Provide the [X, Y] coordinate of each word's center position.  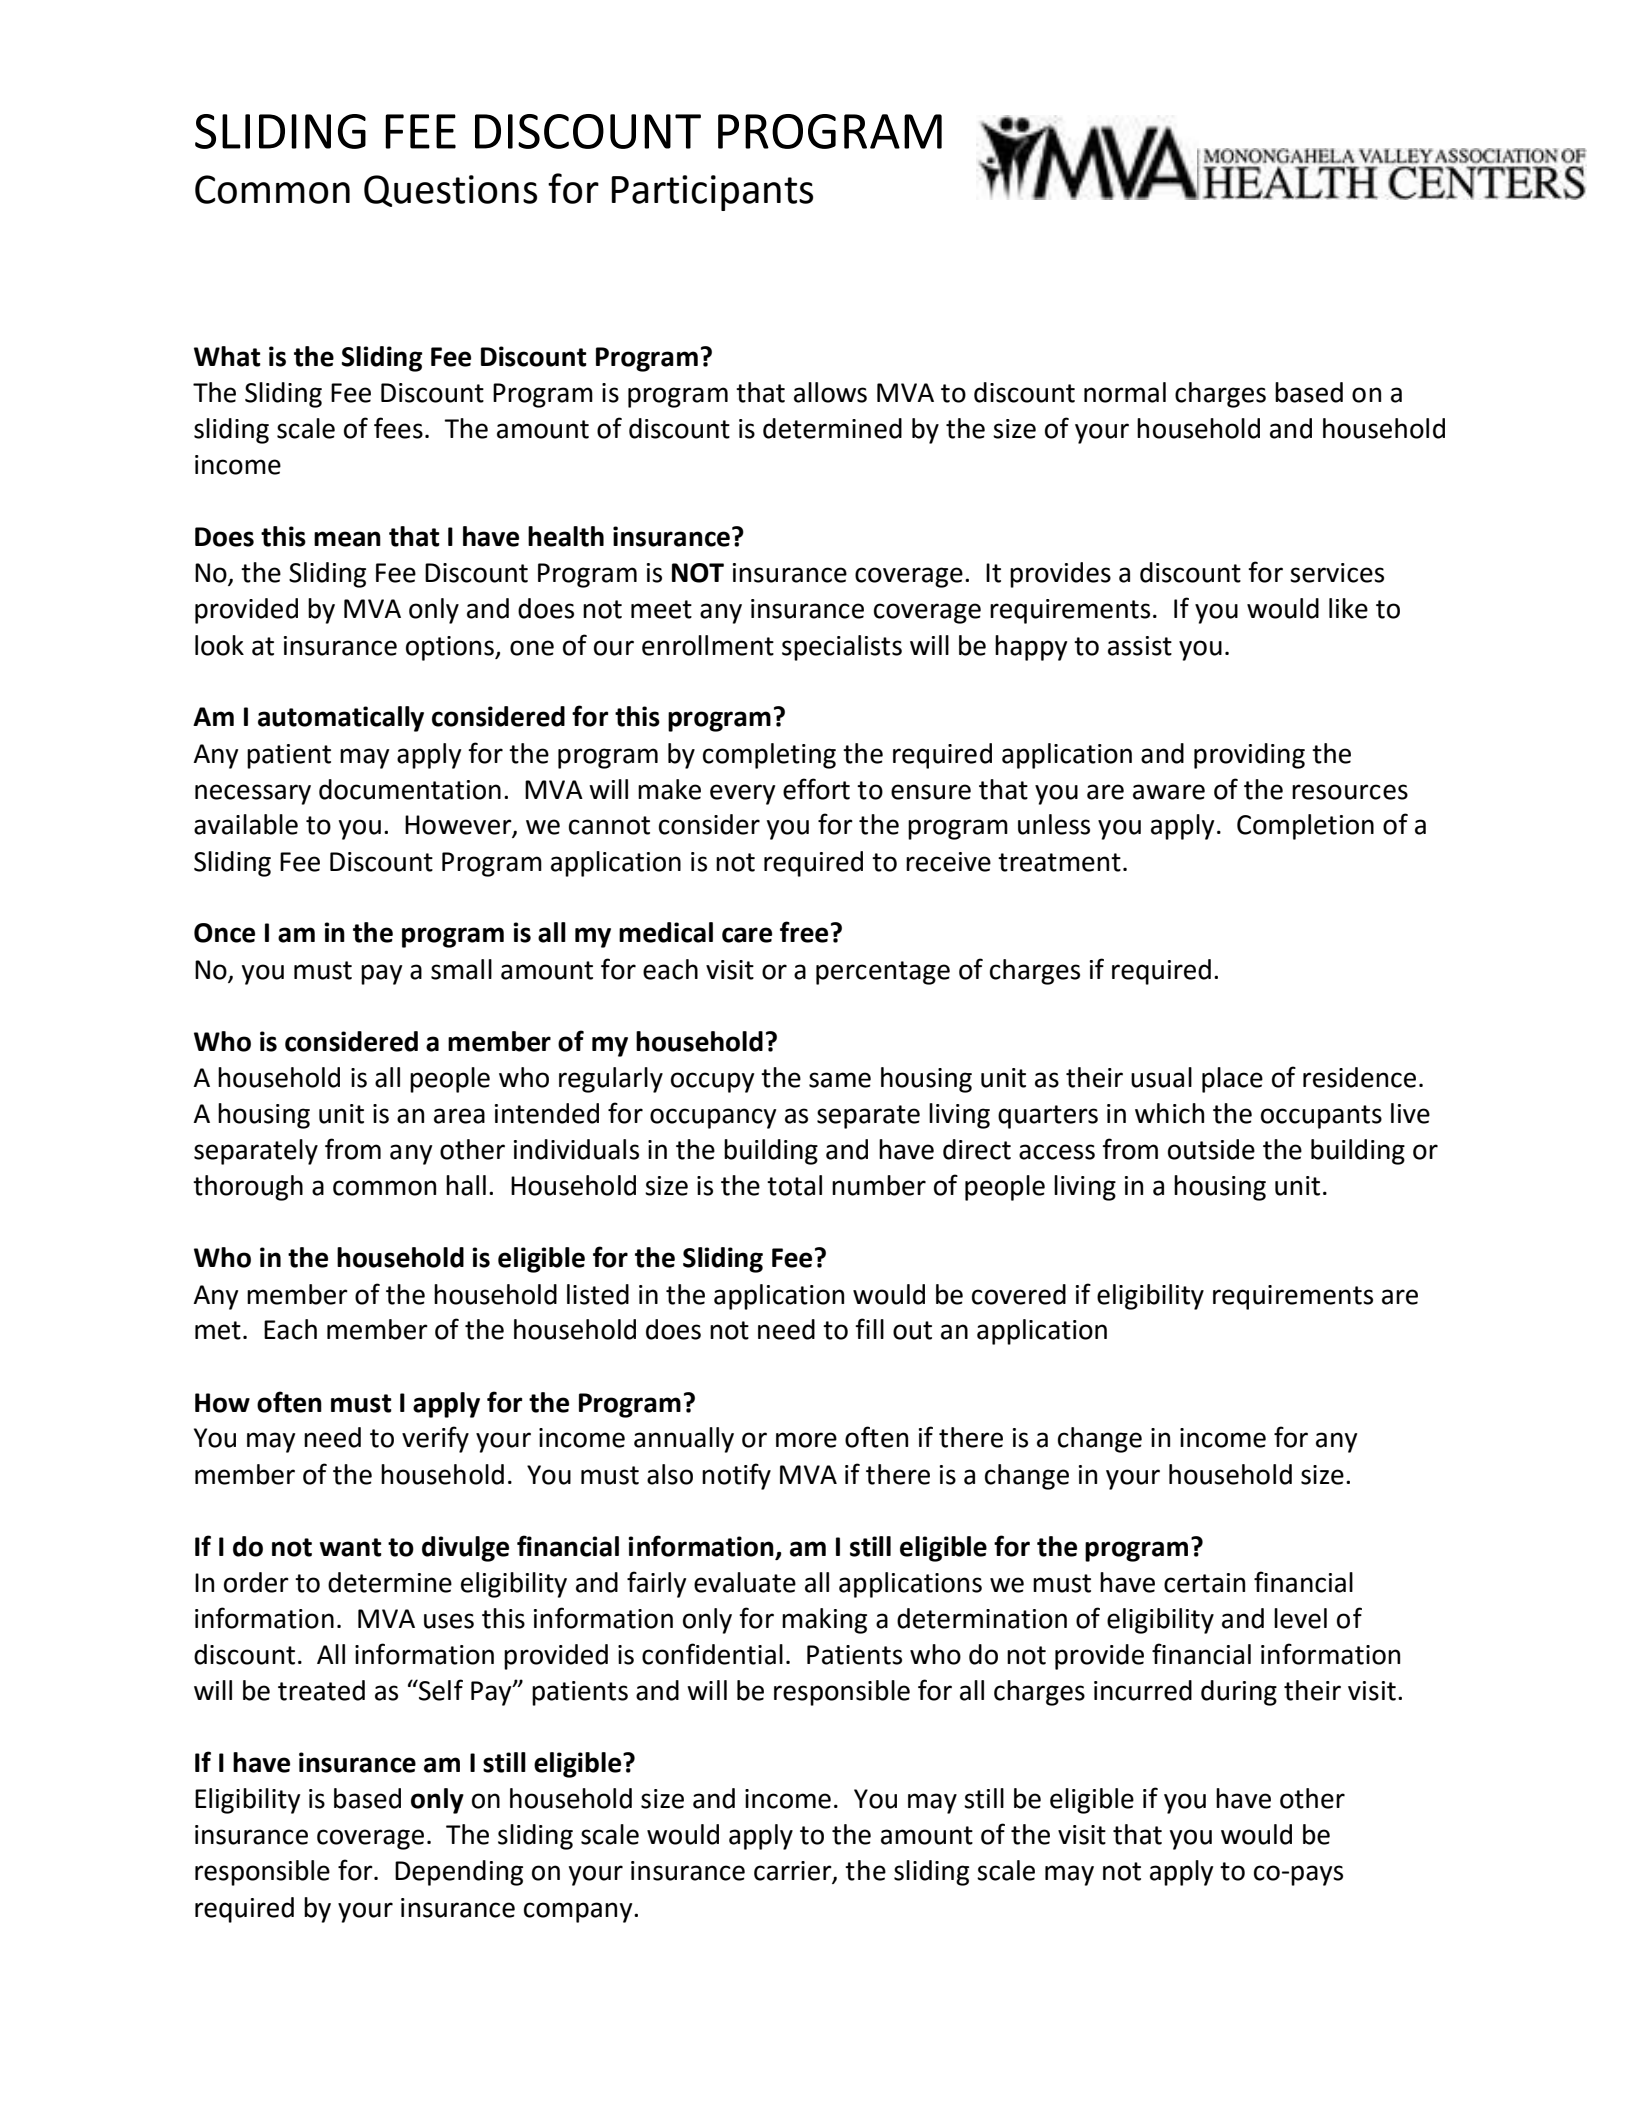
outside [1211, 1149]
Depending [459, 1873]
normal [1125, 392]
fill [869, 1328]
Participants [712, 193]
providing [1249, 756]
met [218, 1330]
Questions [450, 191]
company [579, 1912]
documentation [410, 789]
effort [816, 789]
